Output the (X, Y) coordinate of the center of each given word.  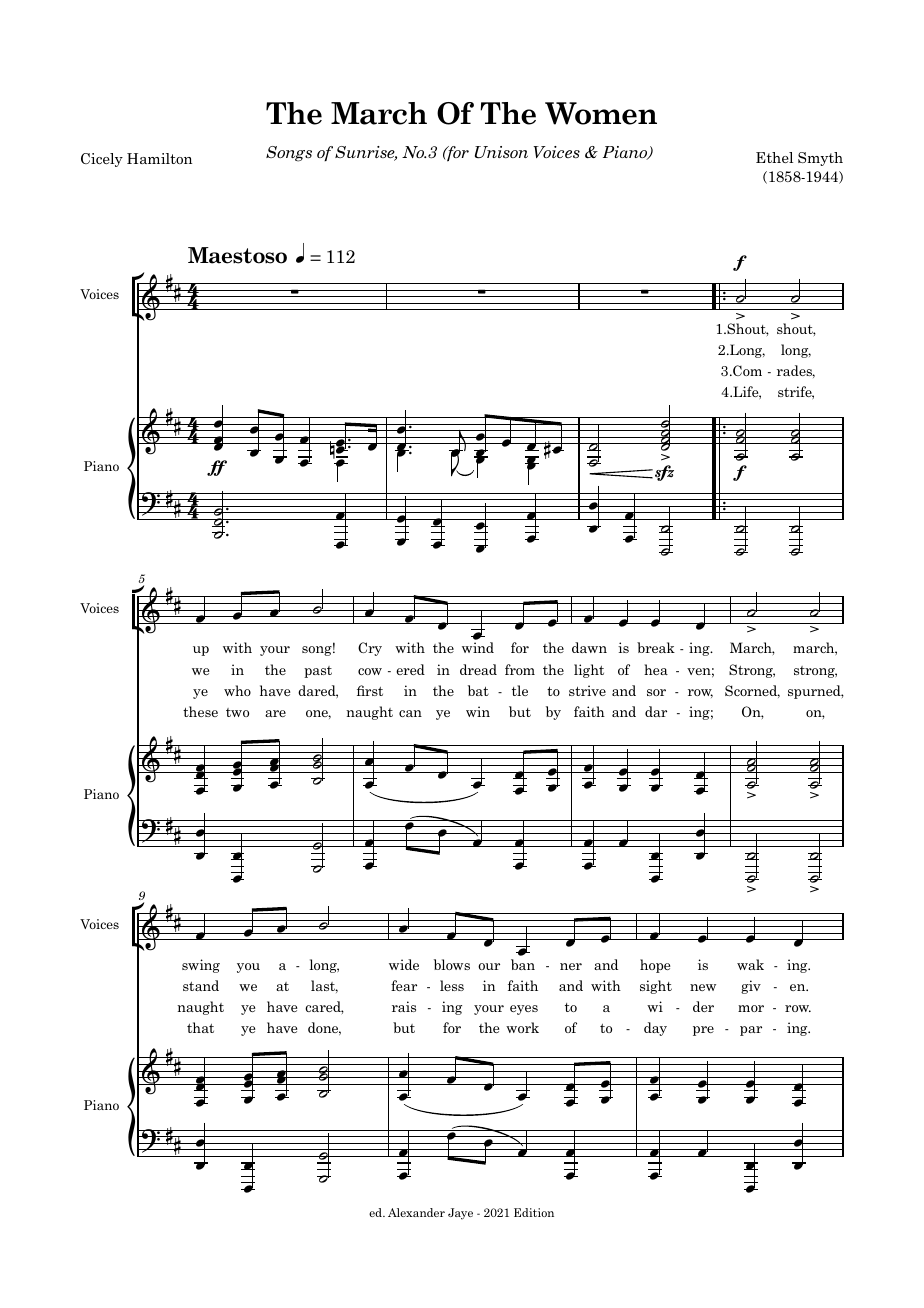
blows (452, 964)
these (200, 711)
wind (478, 647)
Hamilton (159, 158)
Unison (501, 152)
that (200, 1027)
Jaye (460, 1214)
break (656, 647)
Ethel (774, 157)
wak (750, 964)
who (237, 690)
